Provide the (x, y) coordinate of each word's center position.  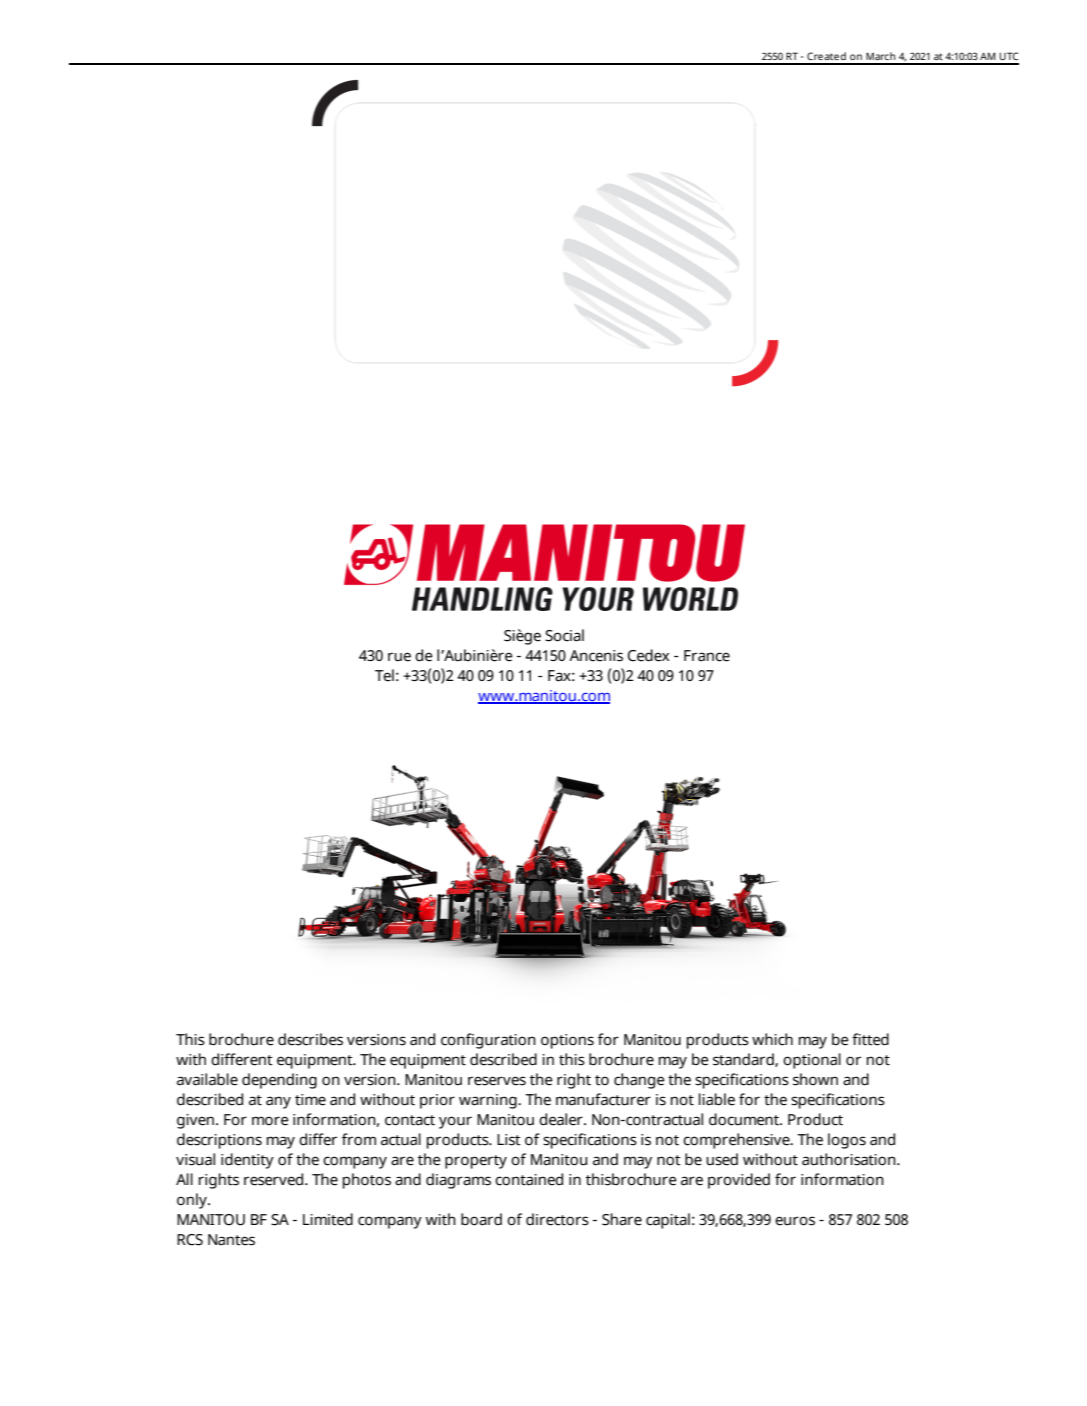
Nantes (231, 1240)
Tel (384, 675)
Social (564, 635)
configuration (488, 1041)
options (567, 1041)
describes (310, 1039)
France (707, 656)
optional (812, 1061)
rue (399, 657)
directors (557, 1219)
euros (795, 1221)
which (772, 1039)
